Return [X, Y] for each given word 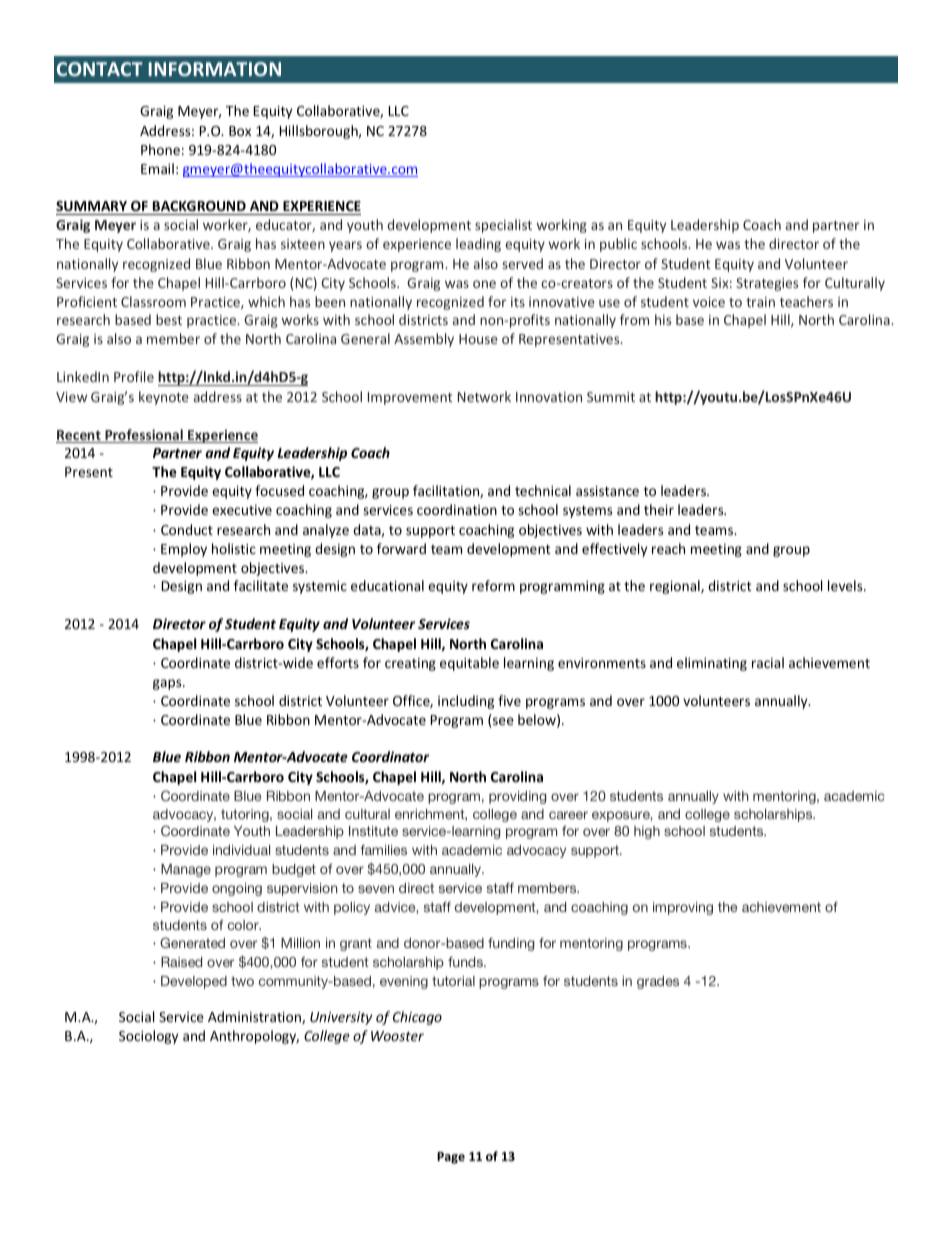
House [478, 339]
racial [768, 662]
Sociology [148, 1037]
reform [493, 585]
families [383, 850]
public [618, 245]
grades [658, 982]
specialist [503, 226]
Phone [160, 149]
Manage [186, 870]
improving [683, 908]
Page [451, 1158]
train [760, 302]
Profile [134, 376]
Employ [184, 550]
